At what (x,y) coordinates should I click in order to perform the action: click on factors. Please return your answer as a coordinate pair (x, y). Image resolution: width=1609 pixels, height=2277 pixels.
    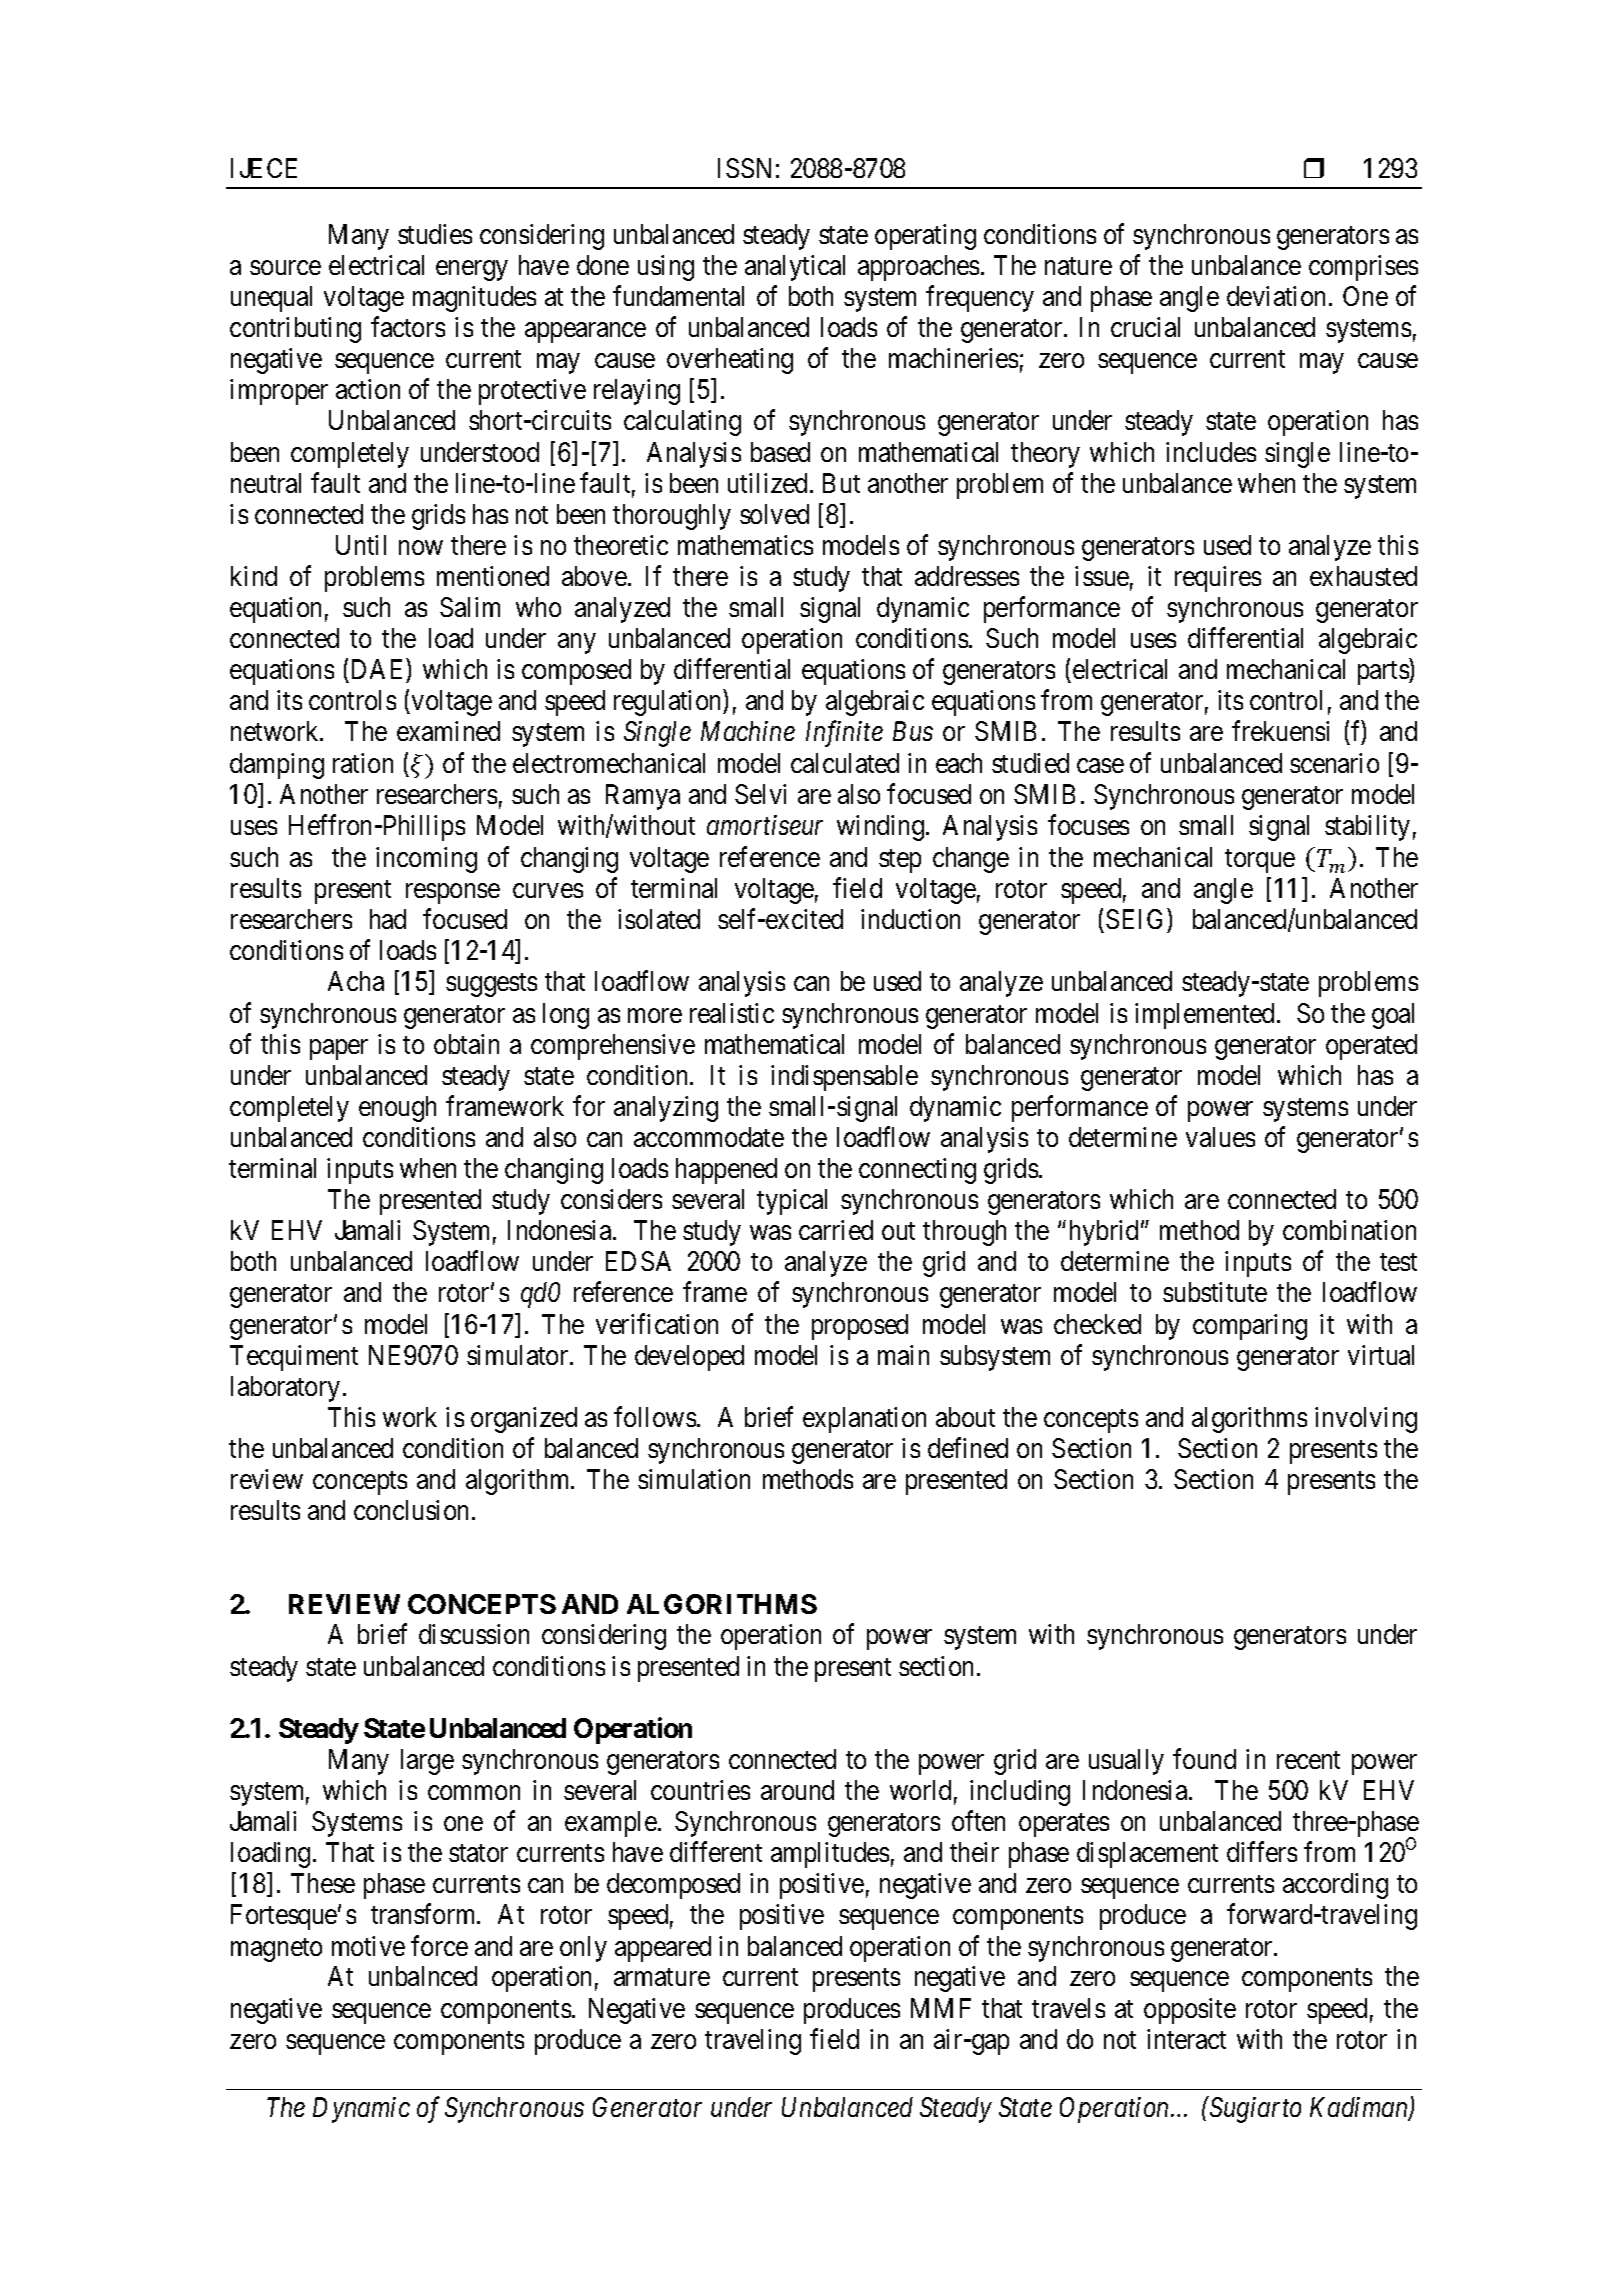
    Looking at the image, I should click on (408, 327).
